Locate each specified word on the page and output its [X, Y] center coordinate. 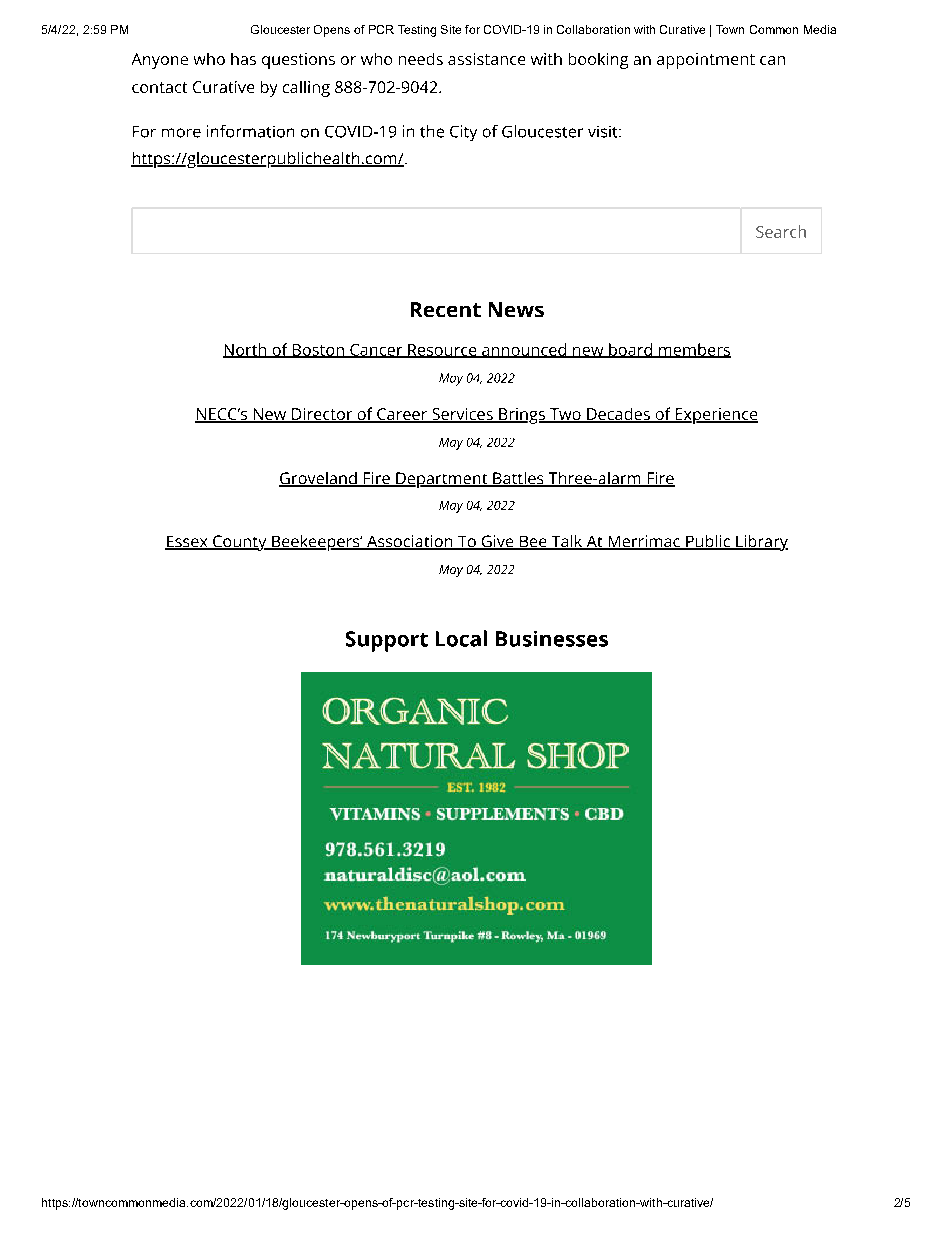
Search [781, 231]
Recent [446, 309]
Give [497, 542]
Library [761, 543]
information [250, 131]
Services [462, 415]
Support [387, 641]
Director [322, 415]
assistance [486, 59]
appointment [706, 61]
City [463, 133]
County [240, 543]
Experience [715, 416]
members [694, 350]
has [243, 59]
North [246, 350]
